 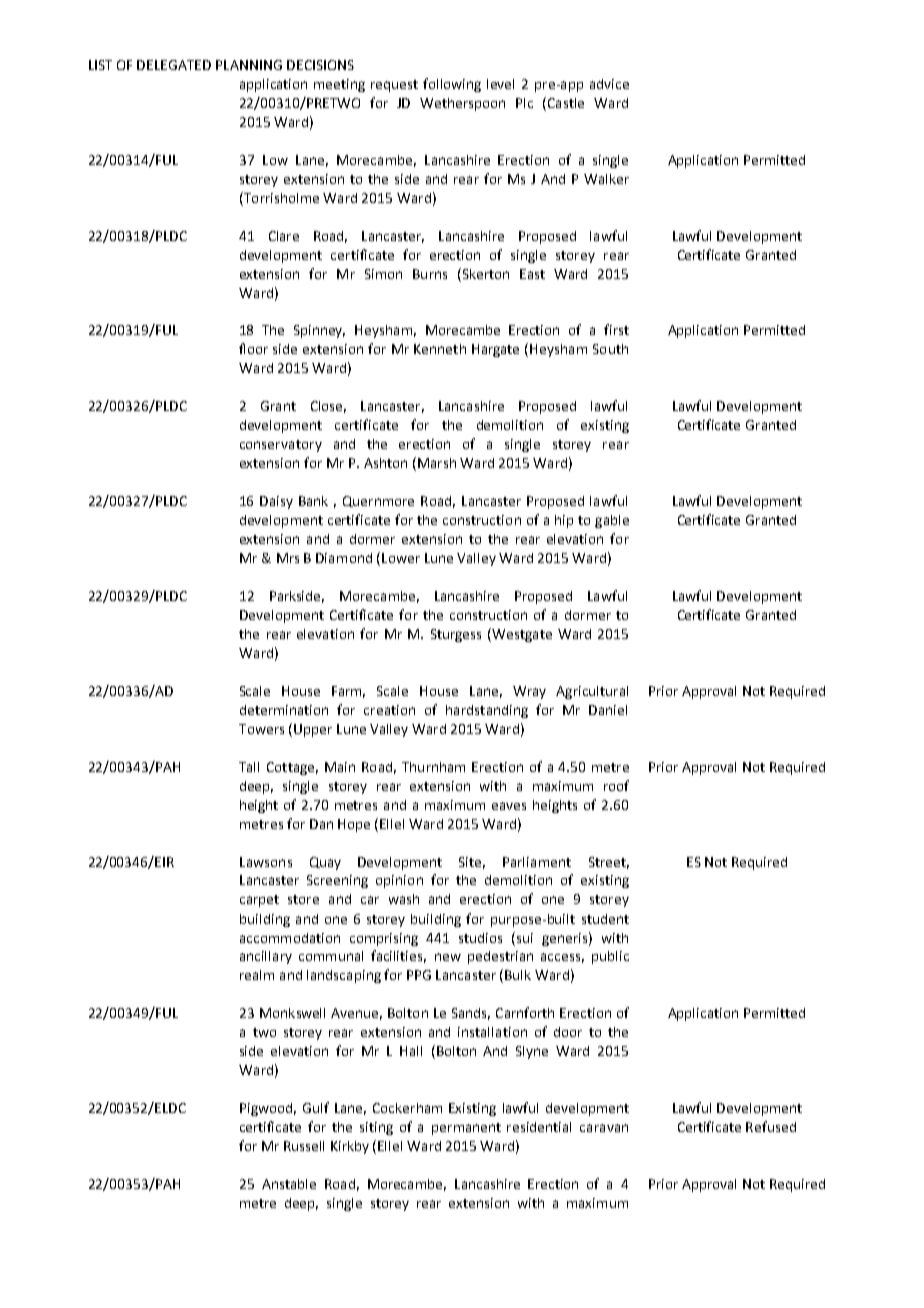 What do you see at coordinates (612, 521) in the screenshot?
I see `gable` at bounding box center [612, 521].
